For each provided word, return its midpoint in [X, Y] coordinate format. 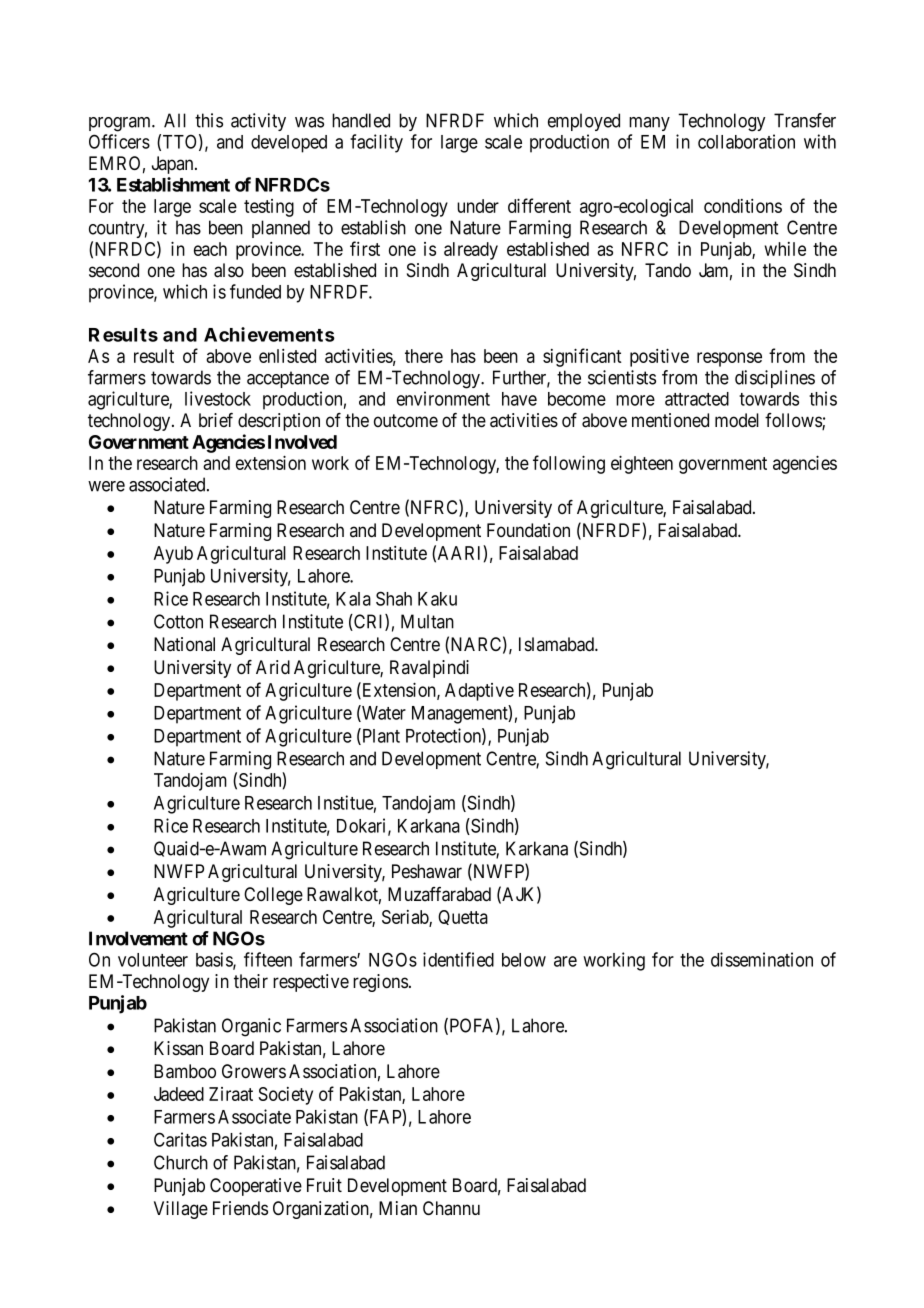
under [478, 206]
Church [181, 1162]
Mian [398, 1208]
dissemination [762, 959]
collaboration [746, 141]
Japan [174, 165]
